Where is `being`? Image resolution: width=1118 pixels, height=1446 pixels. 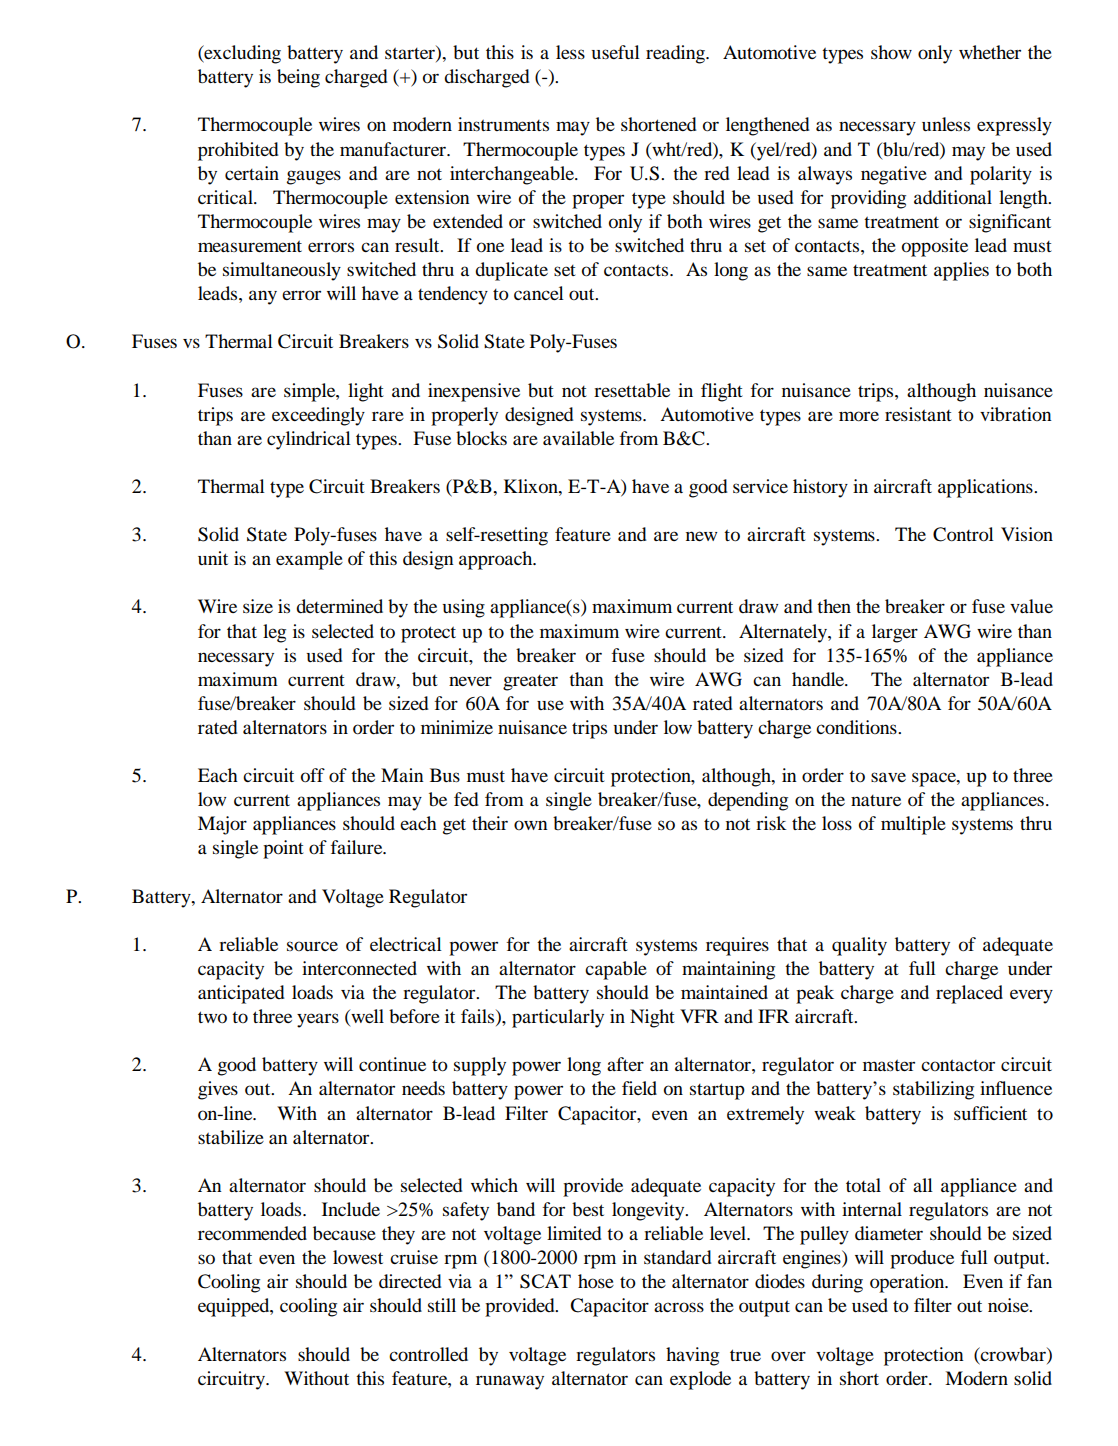
being is located at coordinates (298, 78).
